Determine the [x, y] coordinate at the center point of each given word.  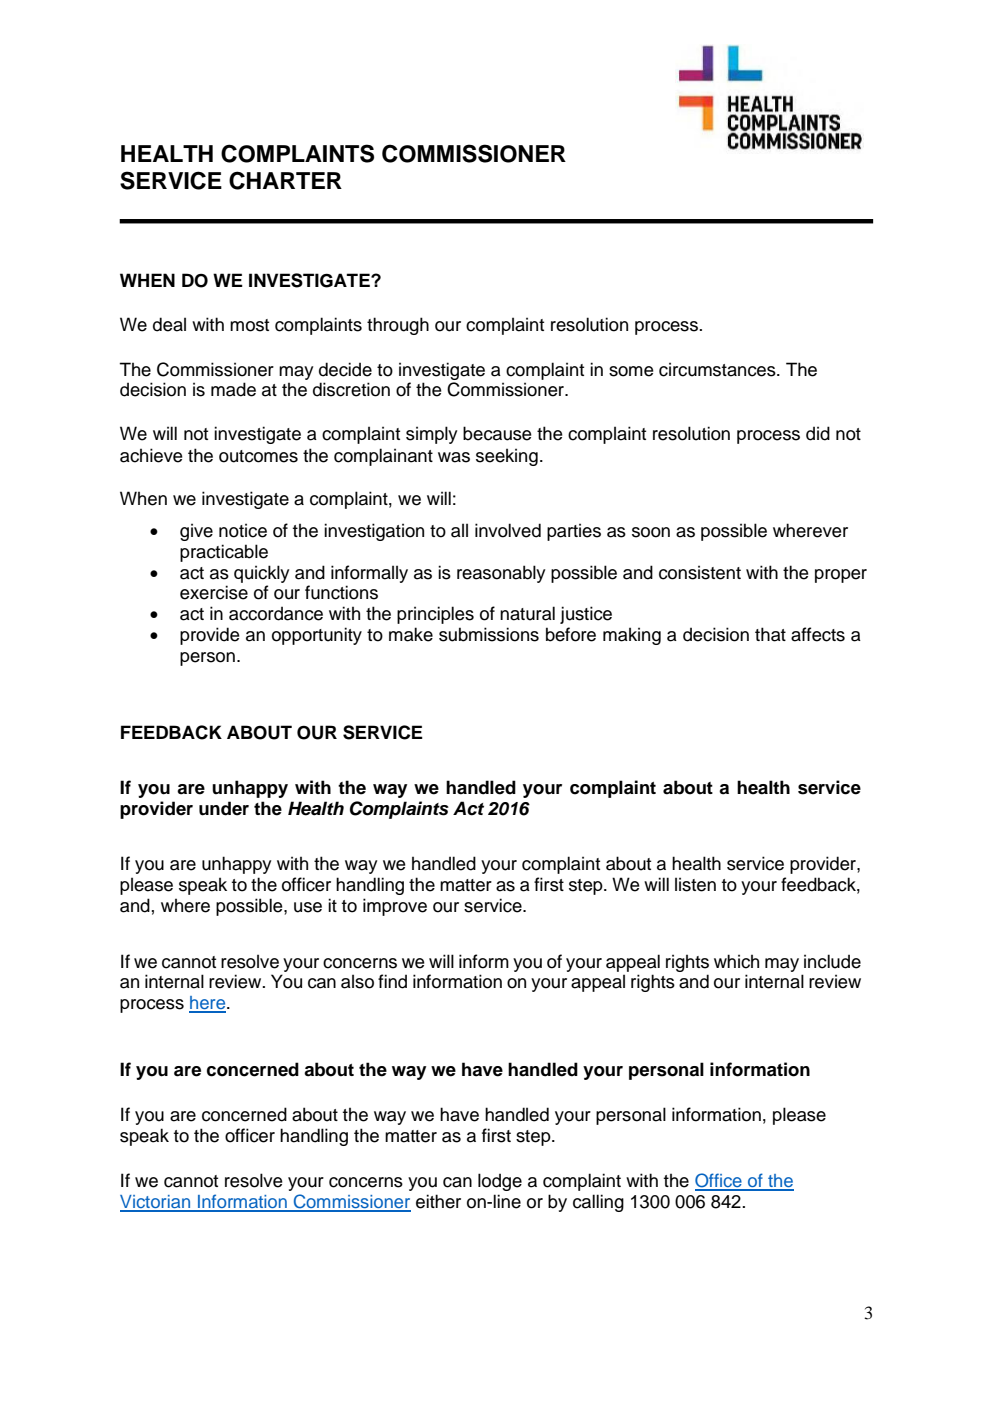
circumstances [718, 369]
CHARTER [285, 180]
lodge [500, 1182]
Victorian [156, 1203]
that [770, 634]
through [398, 326]
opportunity [317, 636]
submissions [489, 634]
